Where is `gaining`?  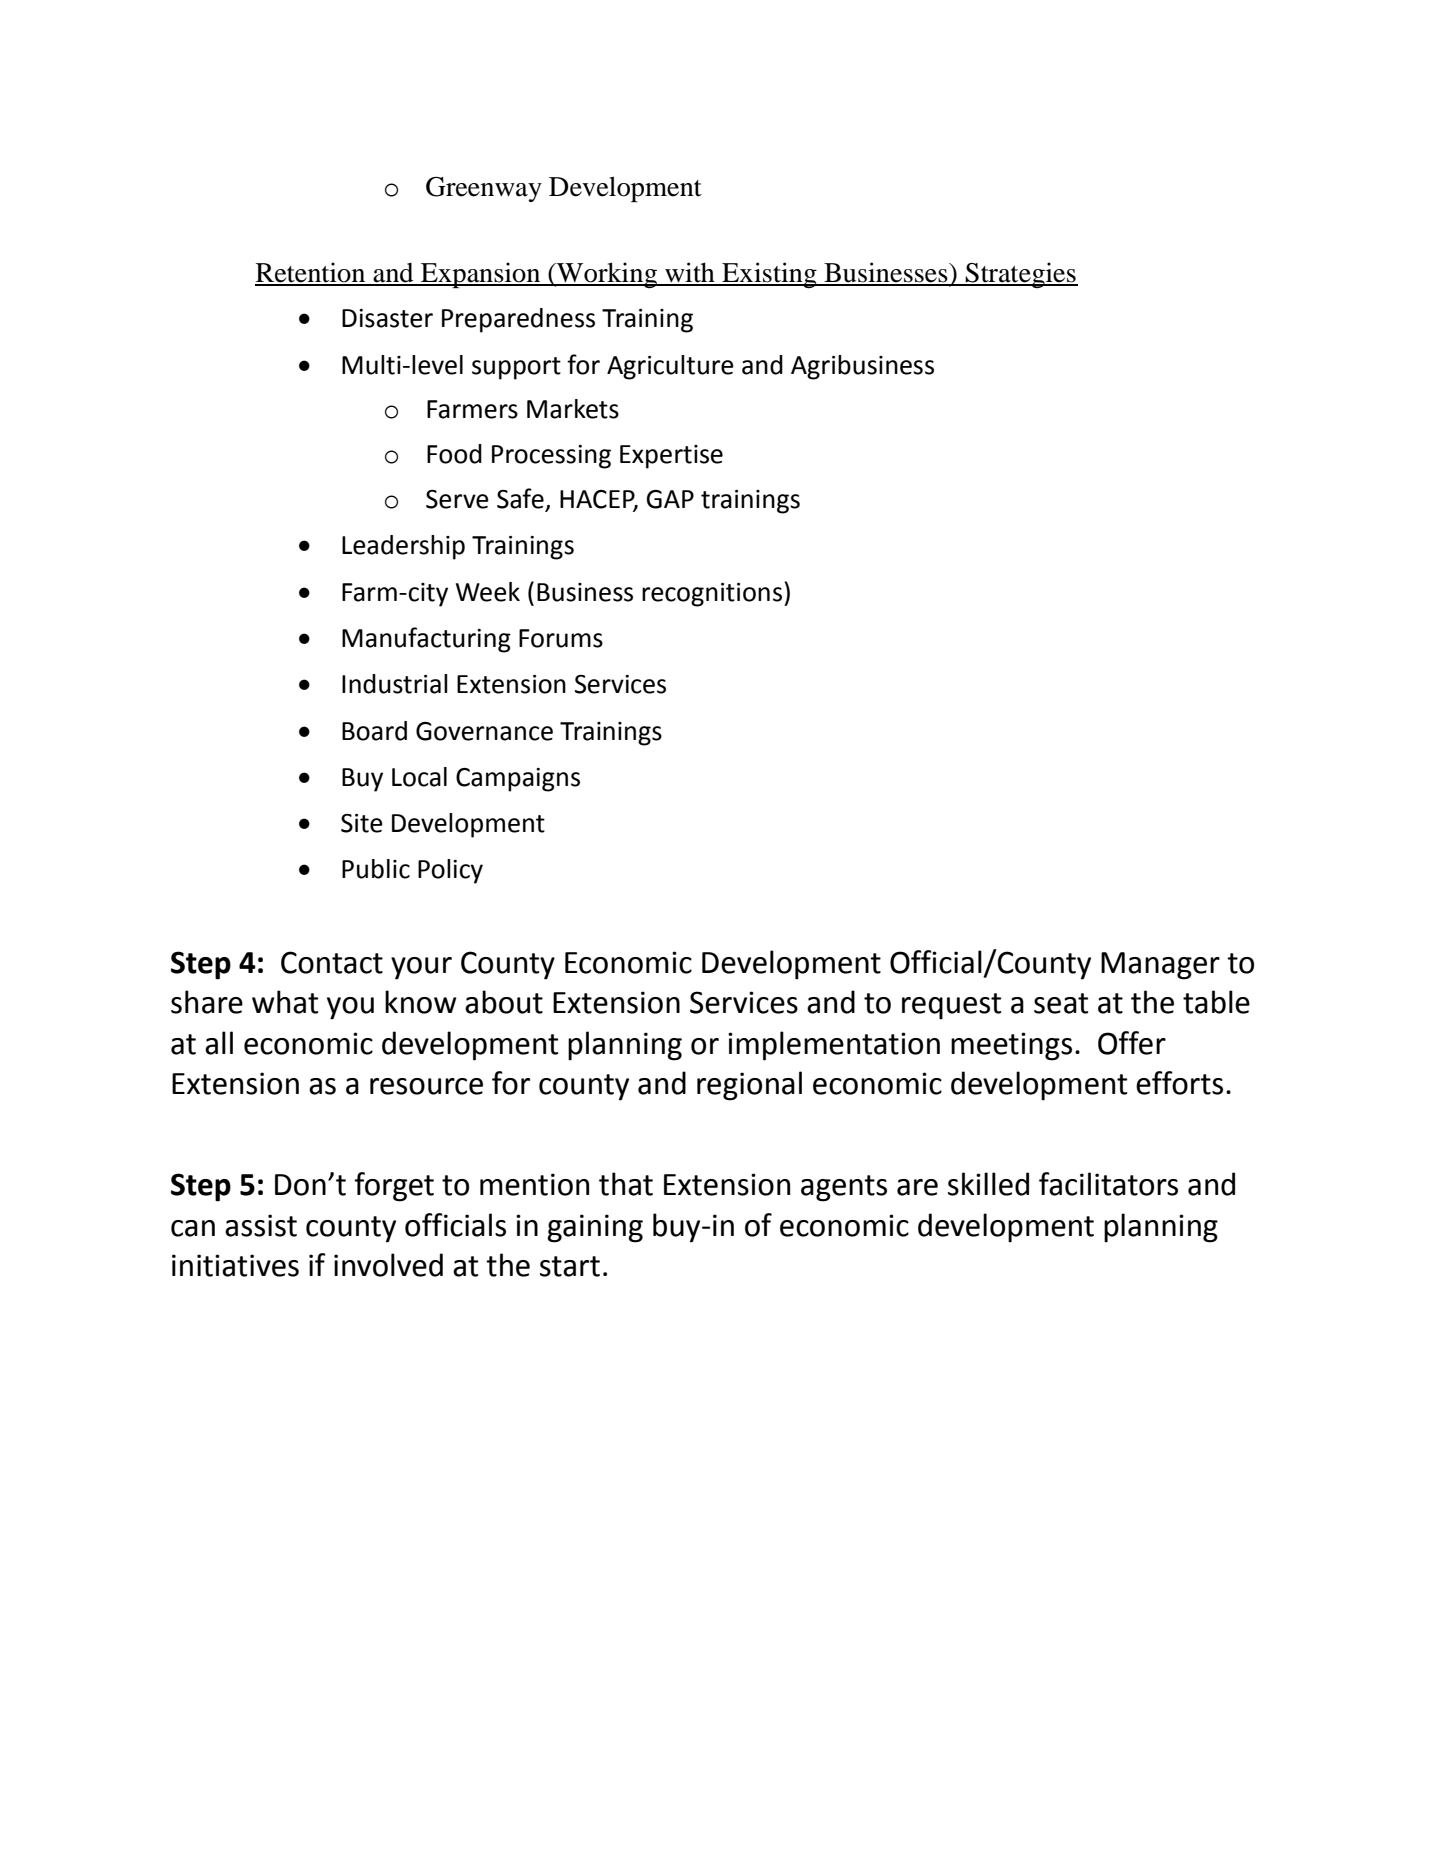 gaining is located at coordinates (595, 1228).
